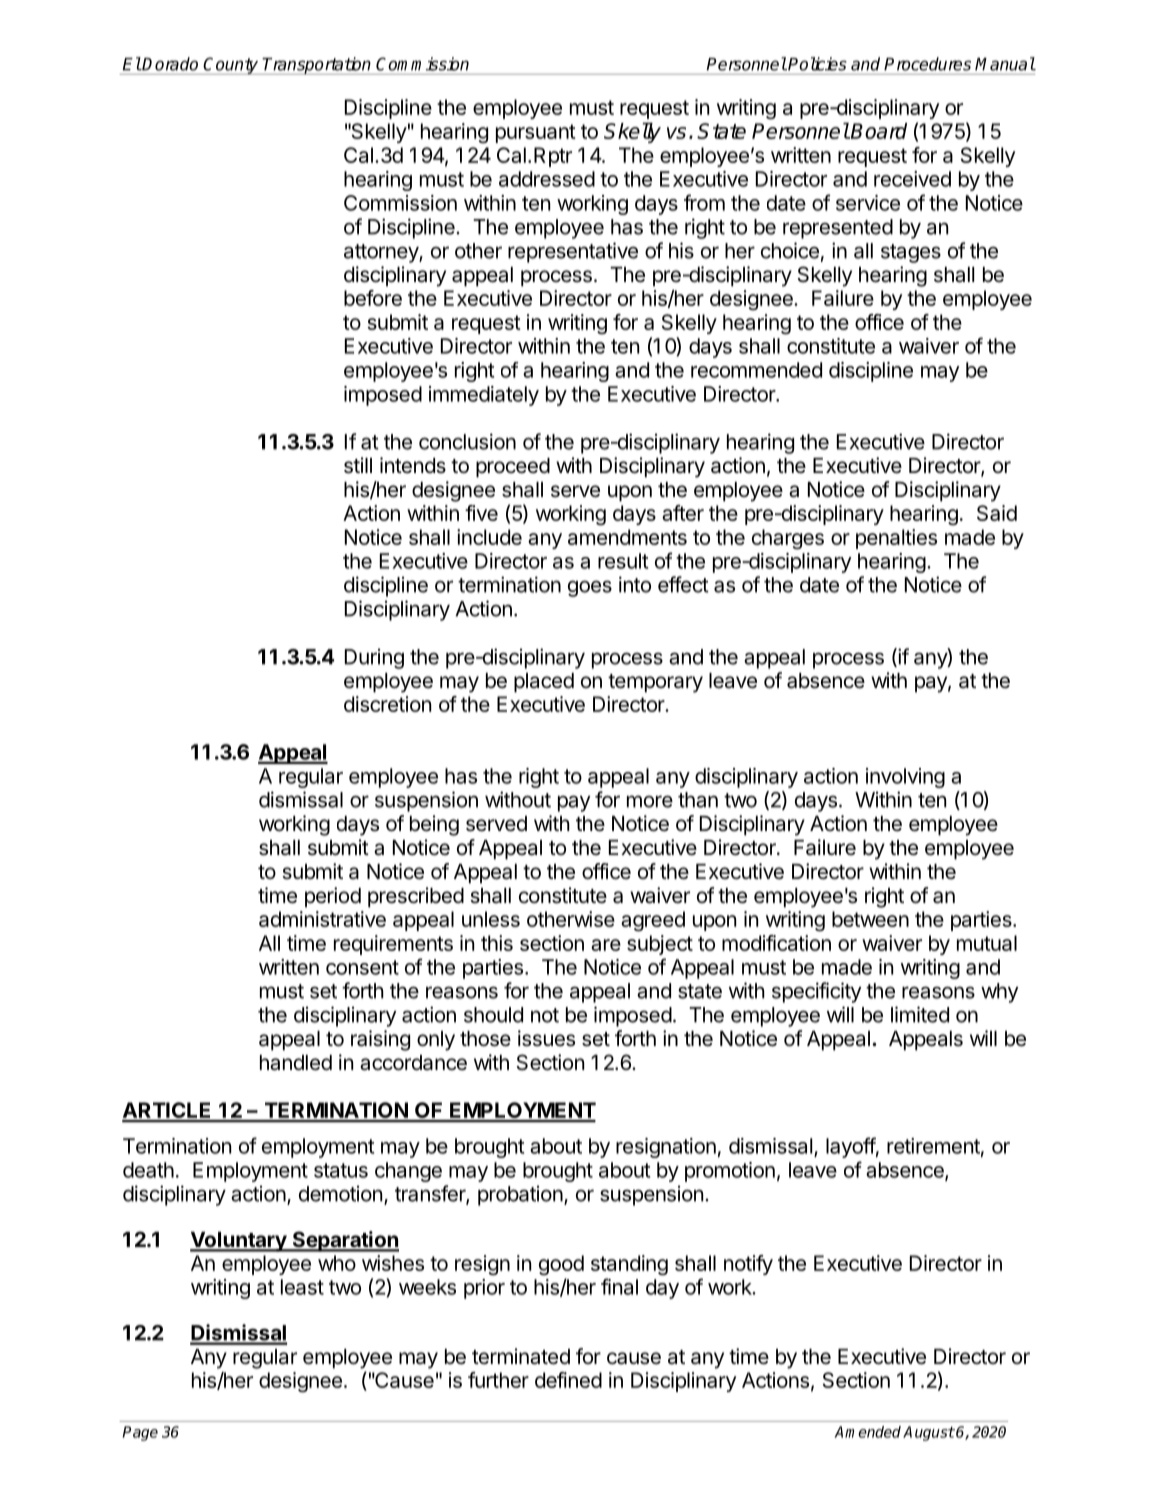  What do you see at coordinates (231, 66) in the screenshot?
I see `County` at bounding box center [231, 66].
